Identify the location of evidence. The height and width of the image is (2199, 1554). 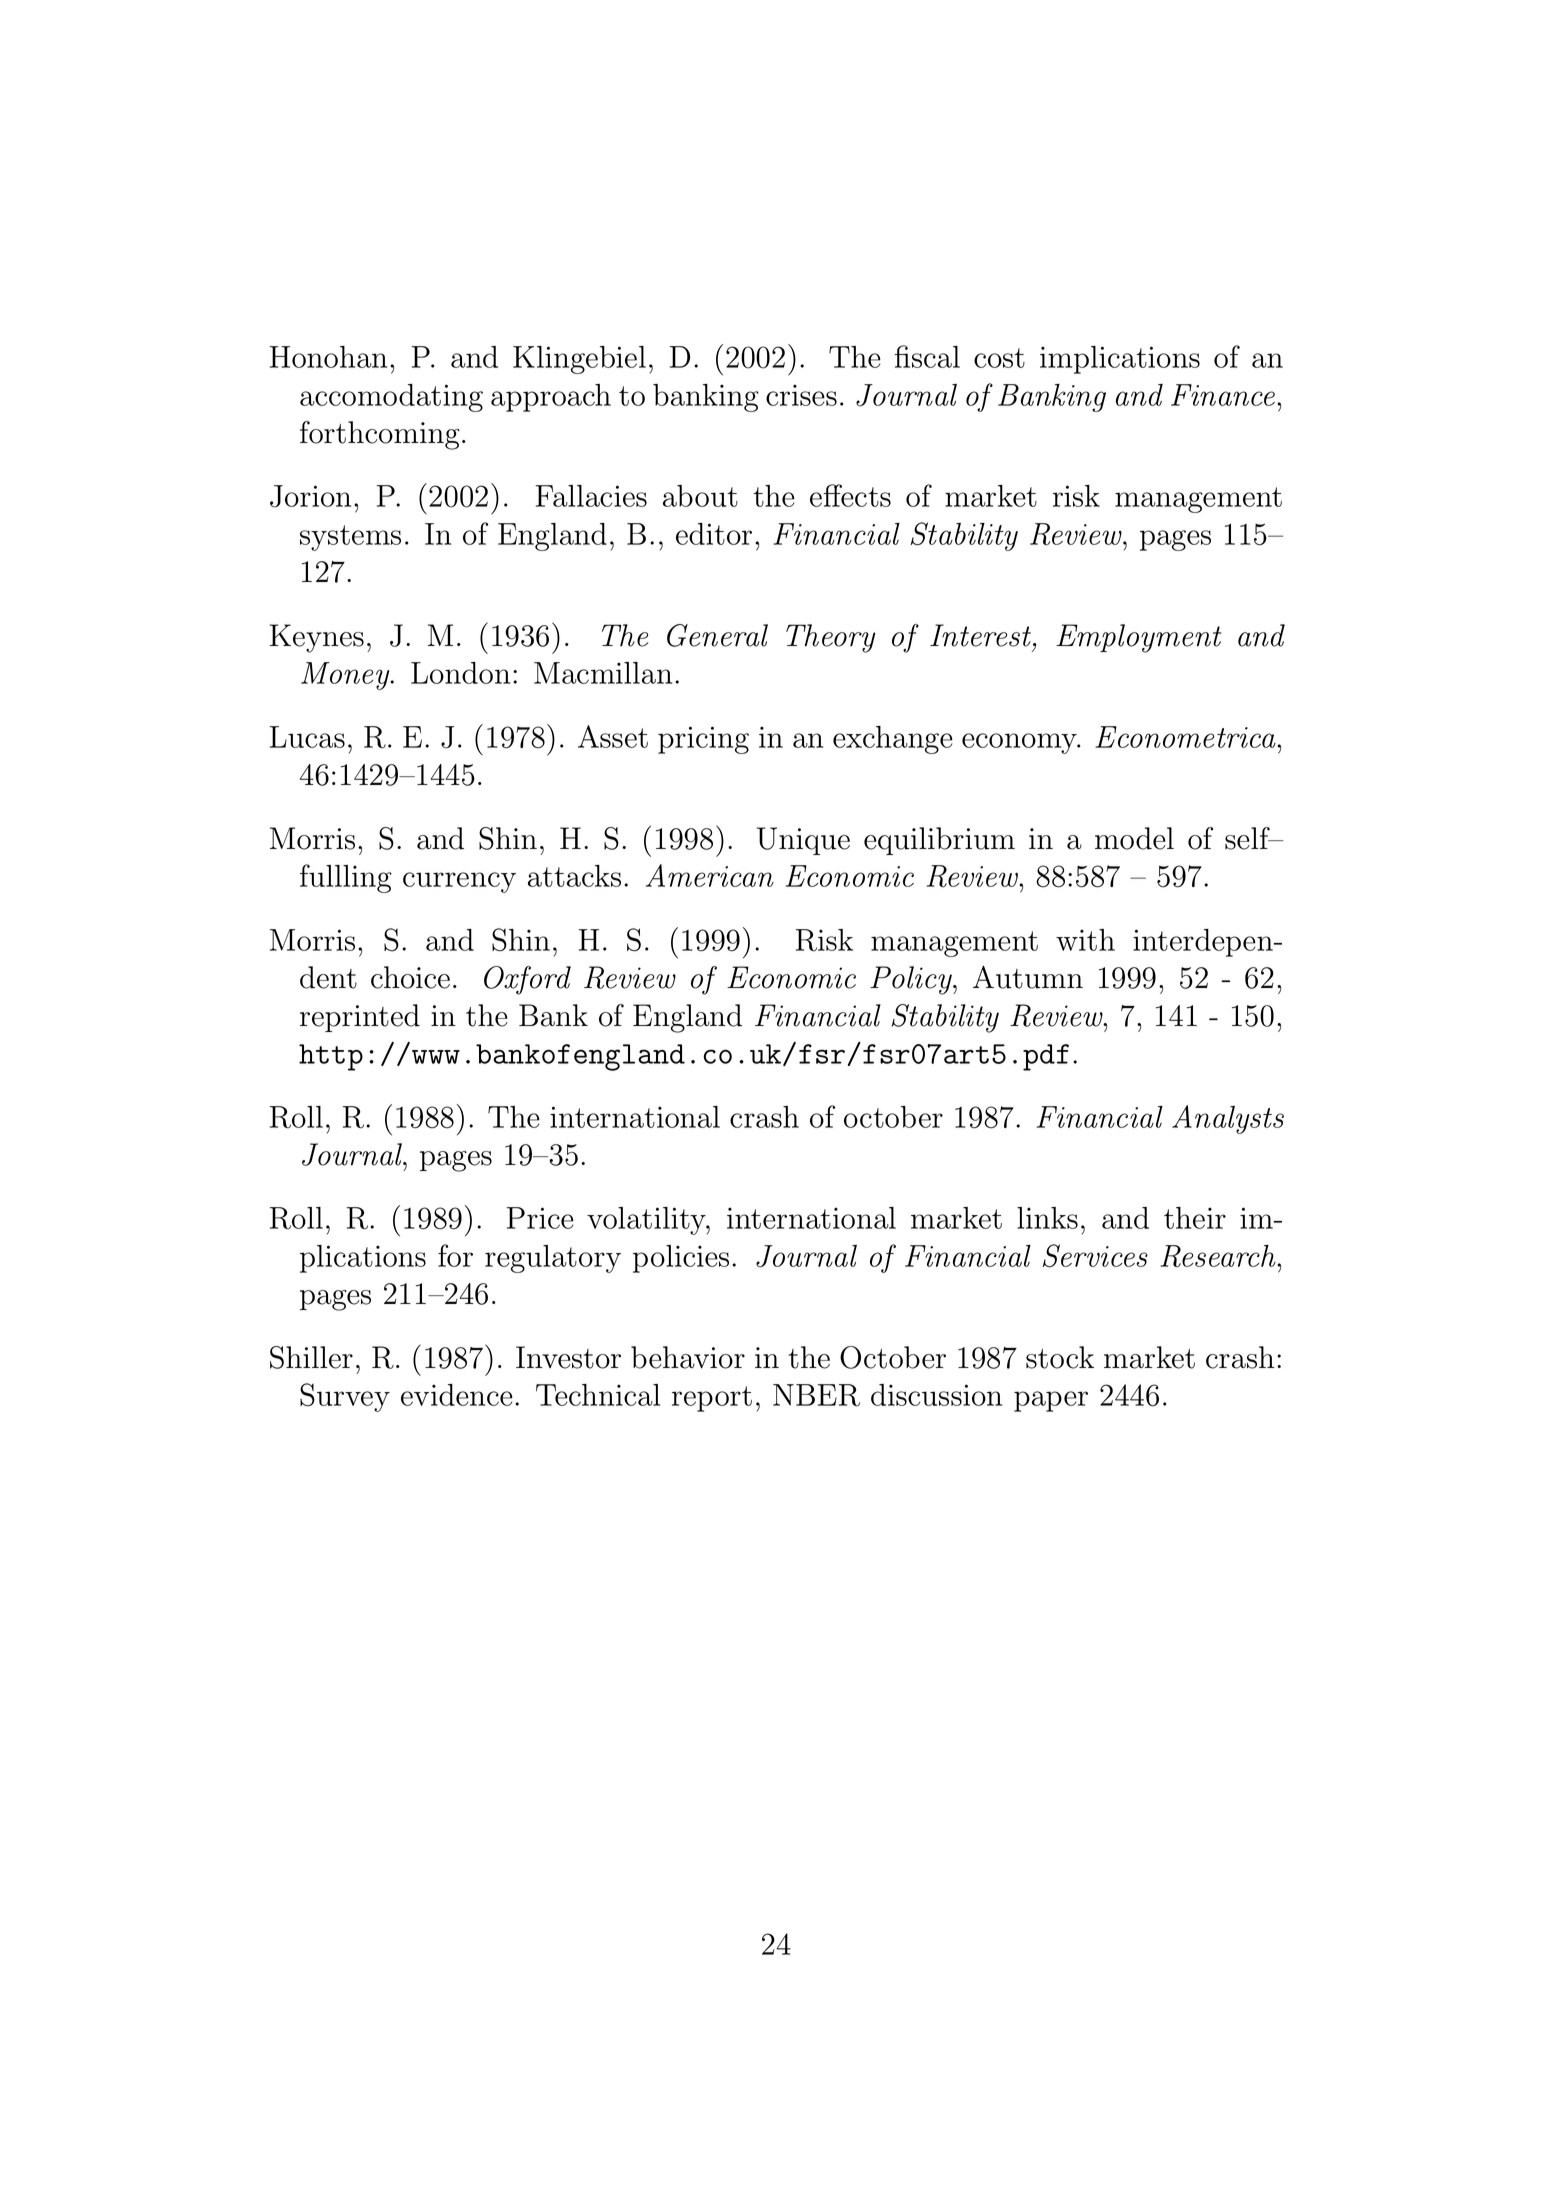
(457, 1395).
